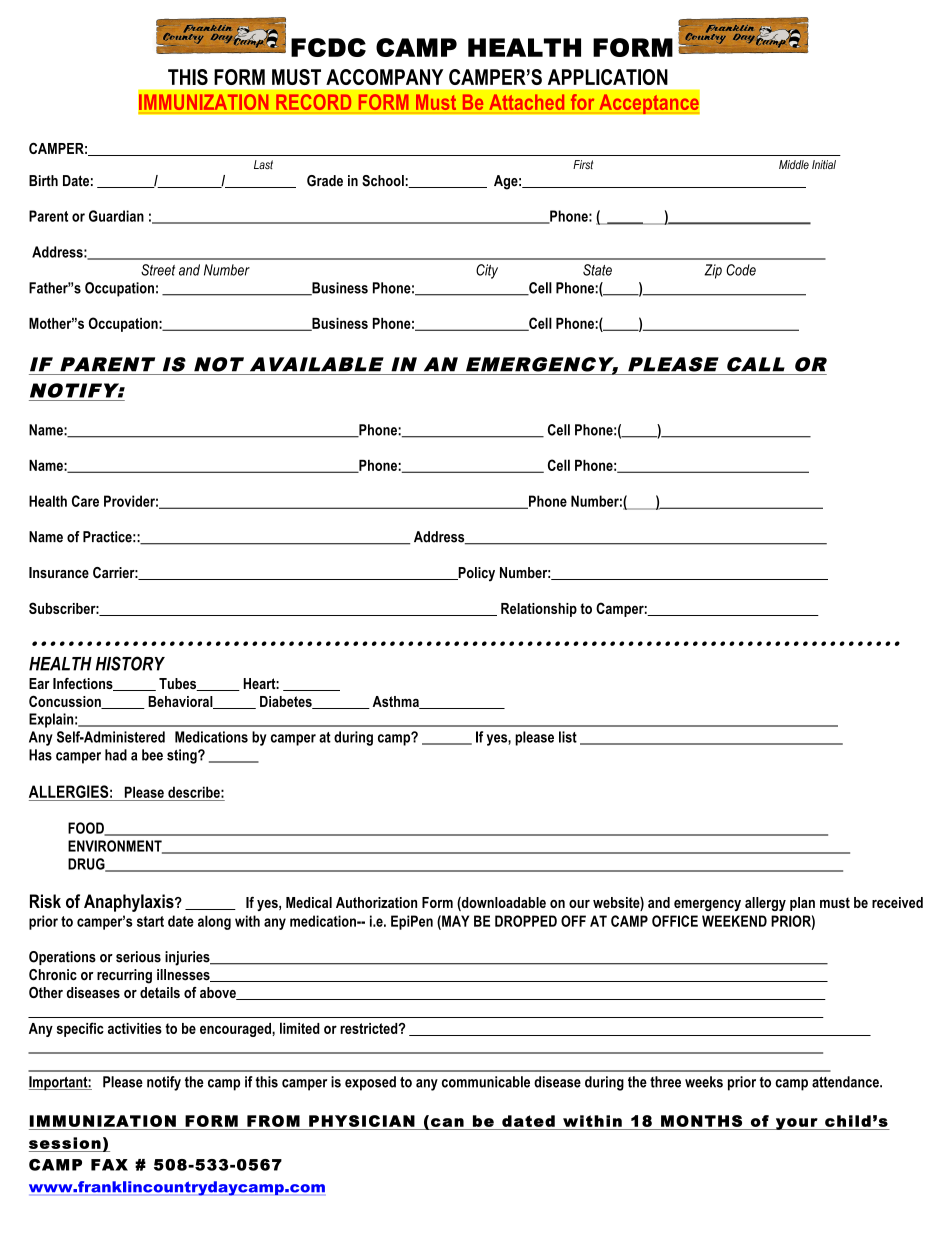 This page has width=952, height=1233. I want to click on Attached, so click(526, 102).
